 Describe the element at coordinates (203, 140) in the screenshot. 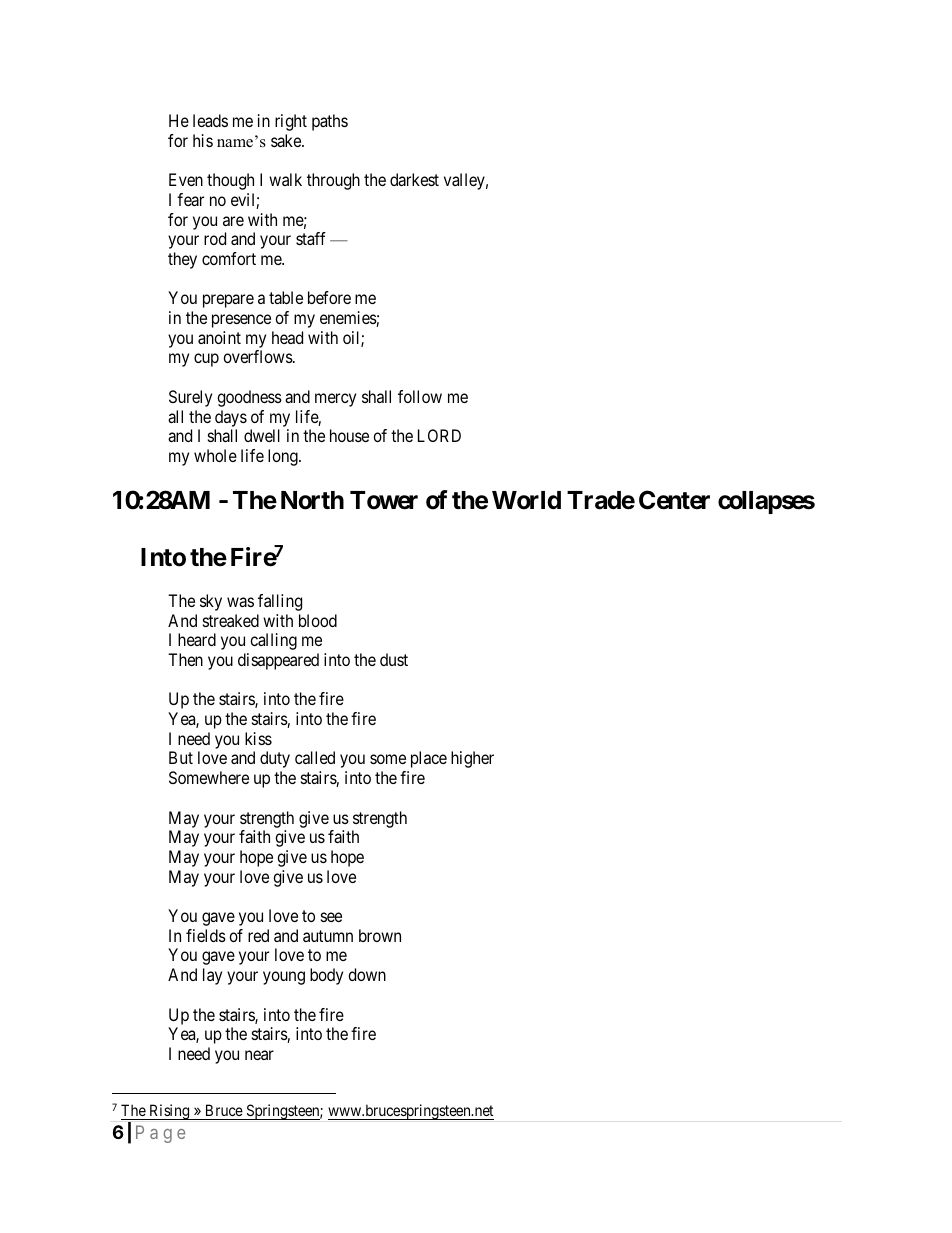

I see `his` at that location.
